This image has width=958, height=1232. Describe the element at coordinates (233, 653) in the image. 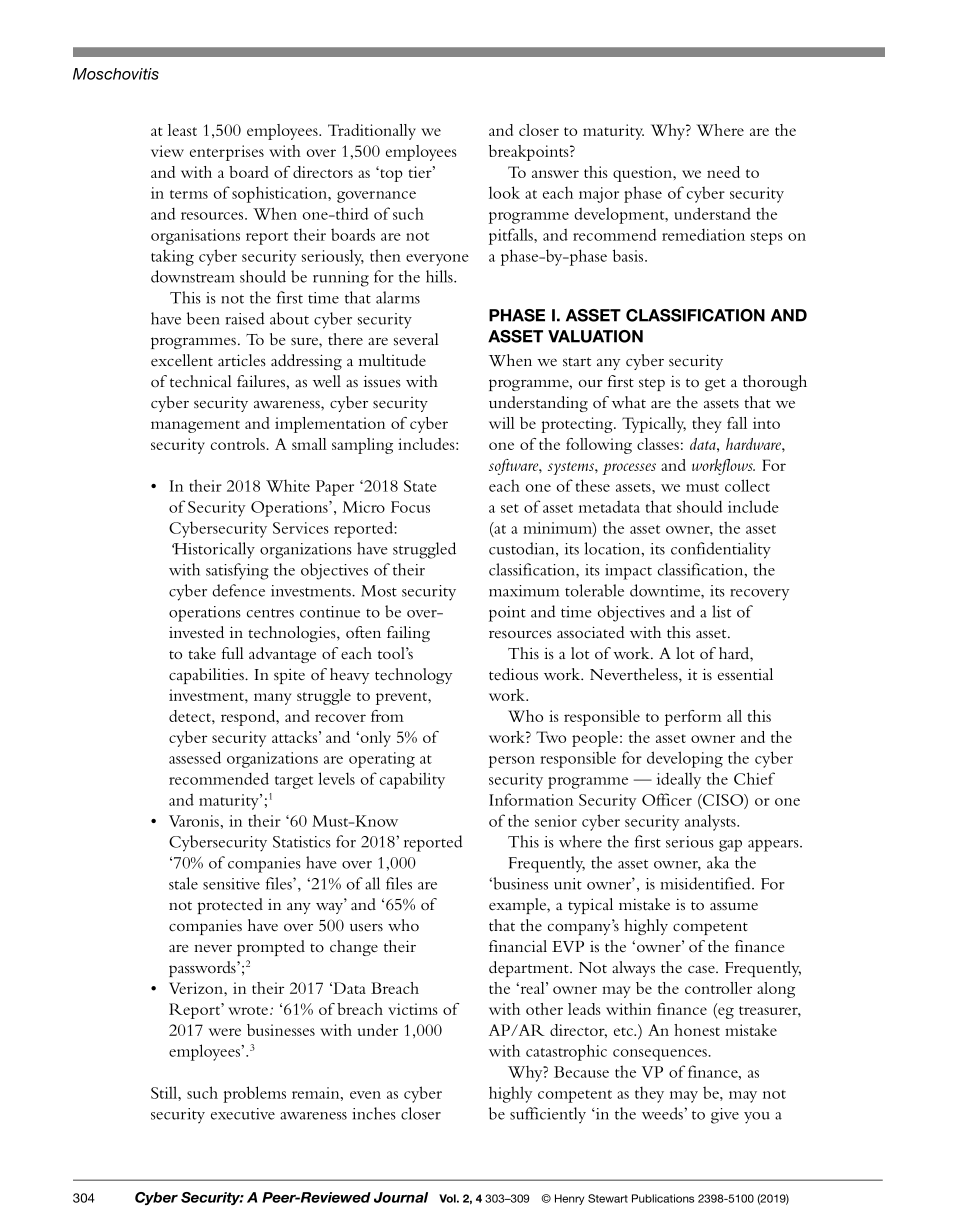

I see `full` at that location.
